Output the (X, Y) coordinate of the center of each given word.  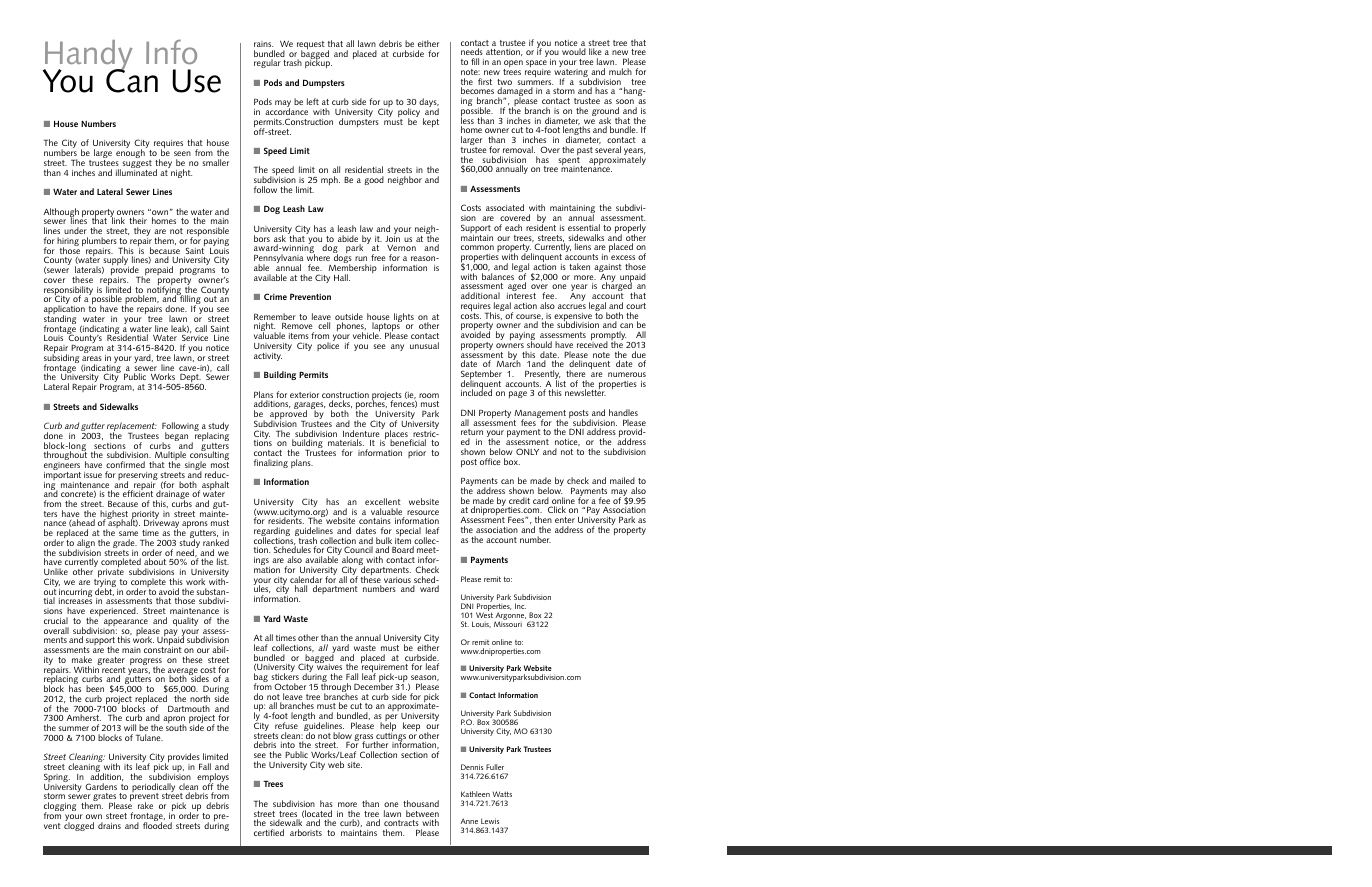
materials (346, 442)
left (313, 101)
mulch (620, 71)
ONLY (527, 451)
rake (145, 805)
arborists (306, 832)
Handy (87, 57)
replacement (131, 428)
